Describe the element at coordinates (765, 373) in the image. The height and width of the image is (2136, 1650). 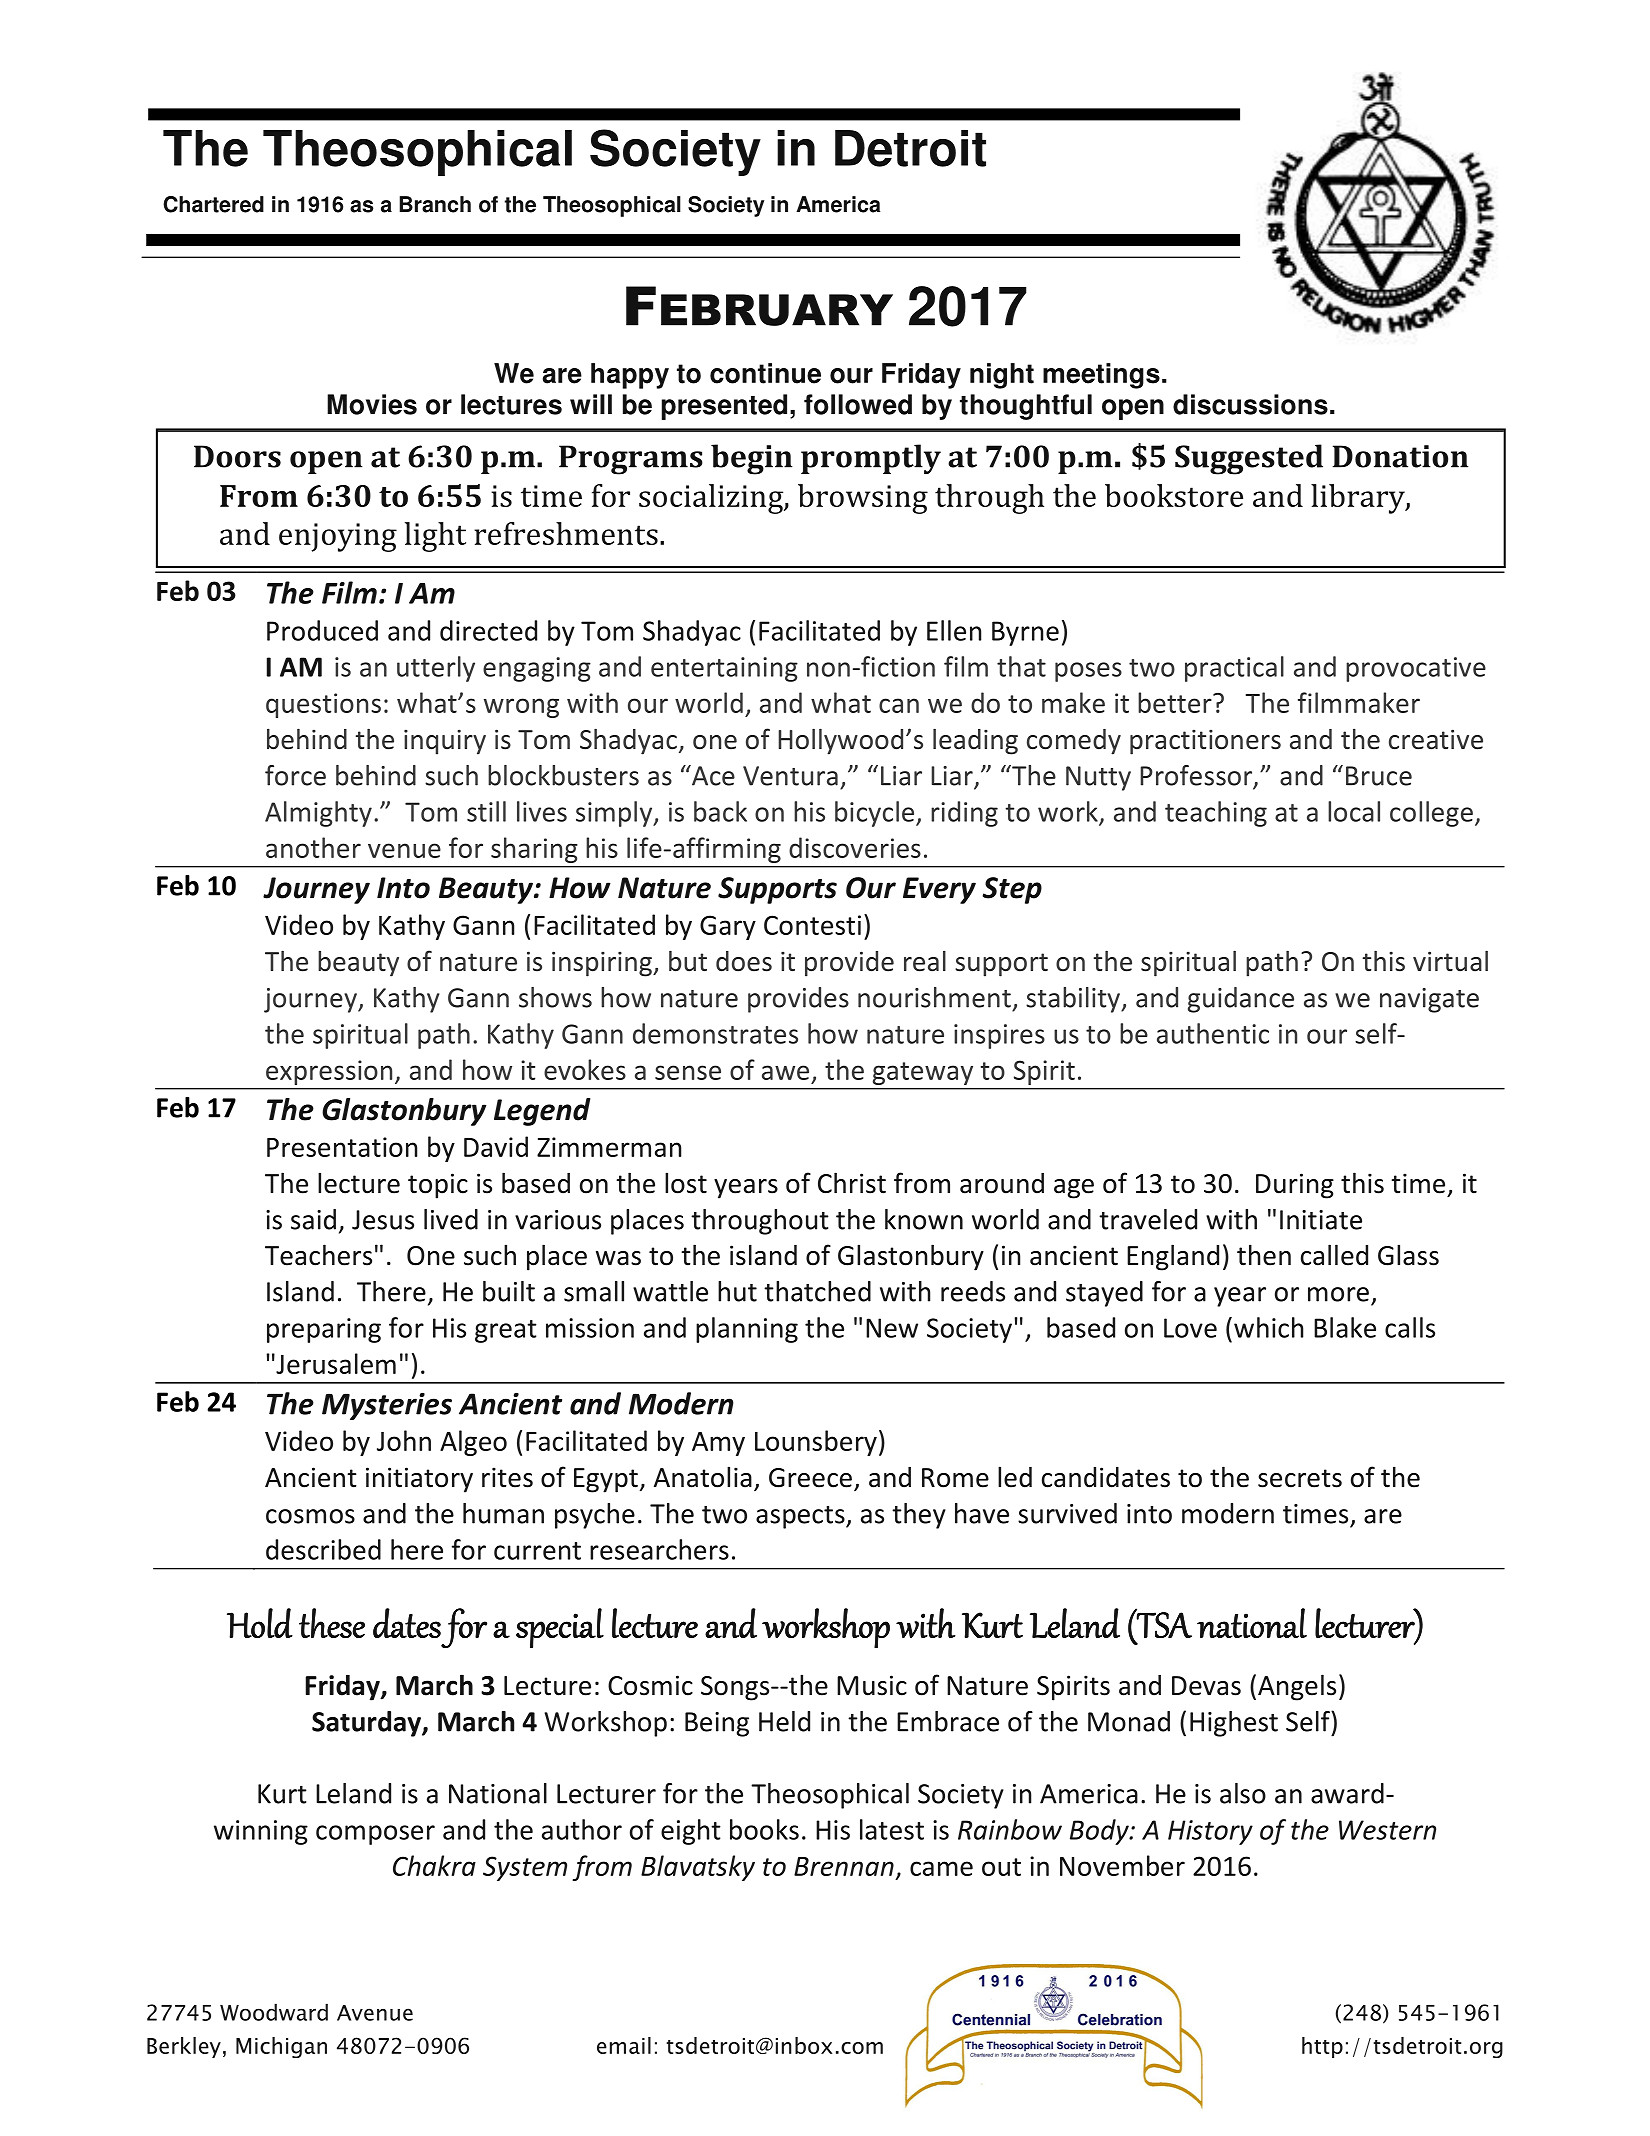
I see `continue` at that location.
